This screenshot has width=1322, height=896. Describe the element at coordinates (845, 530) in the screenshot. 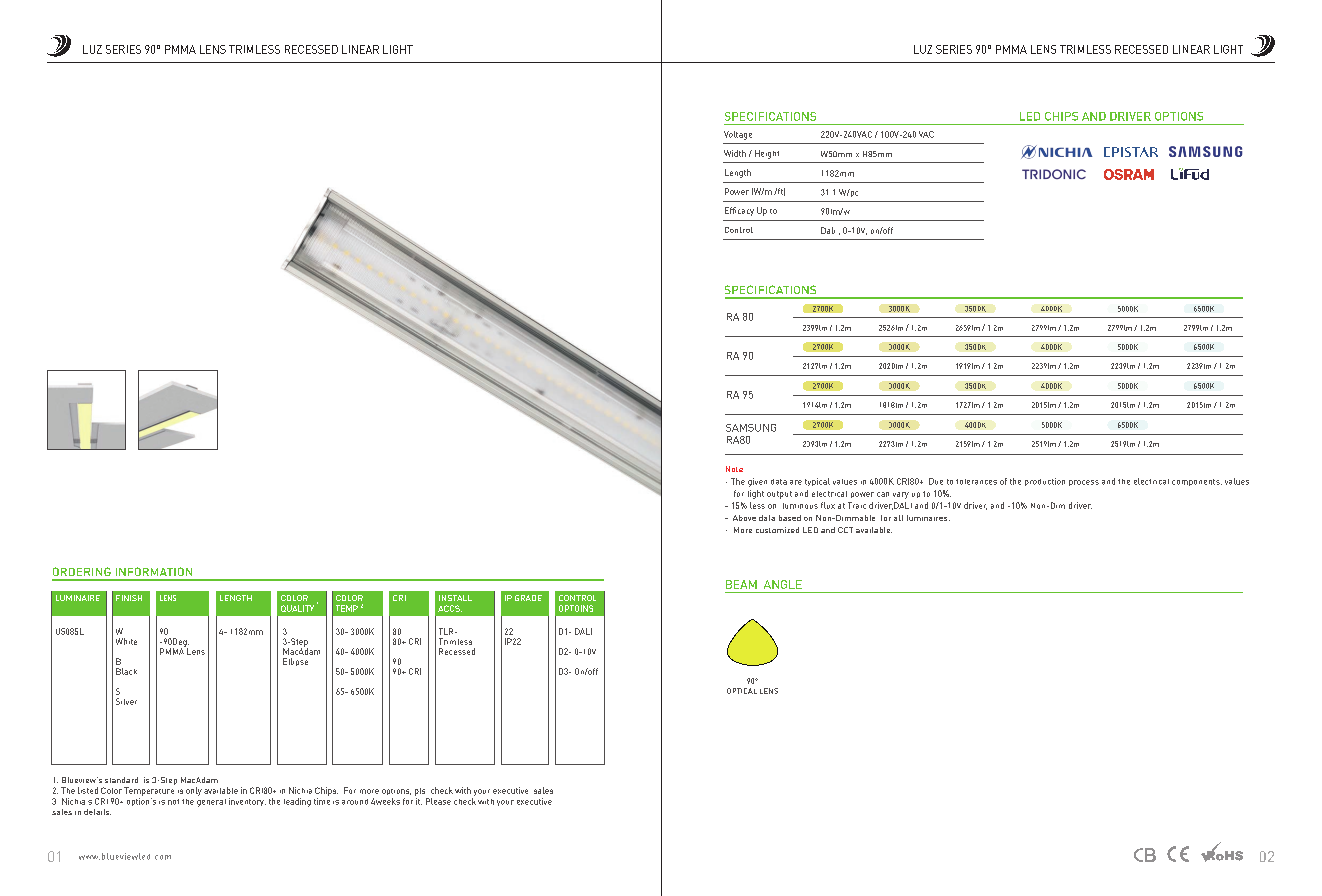

I see `CCT` at that location.
